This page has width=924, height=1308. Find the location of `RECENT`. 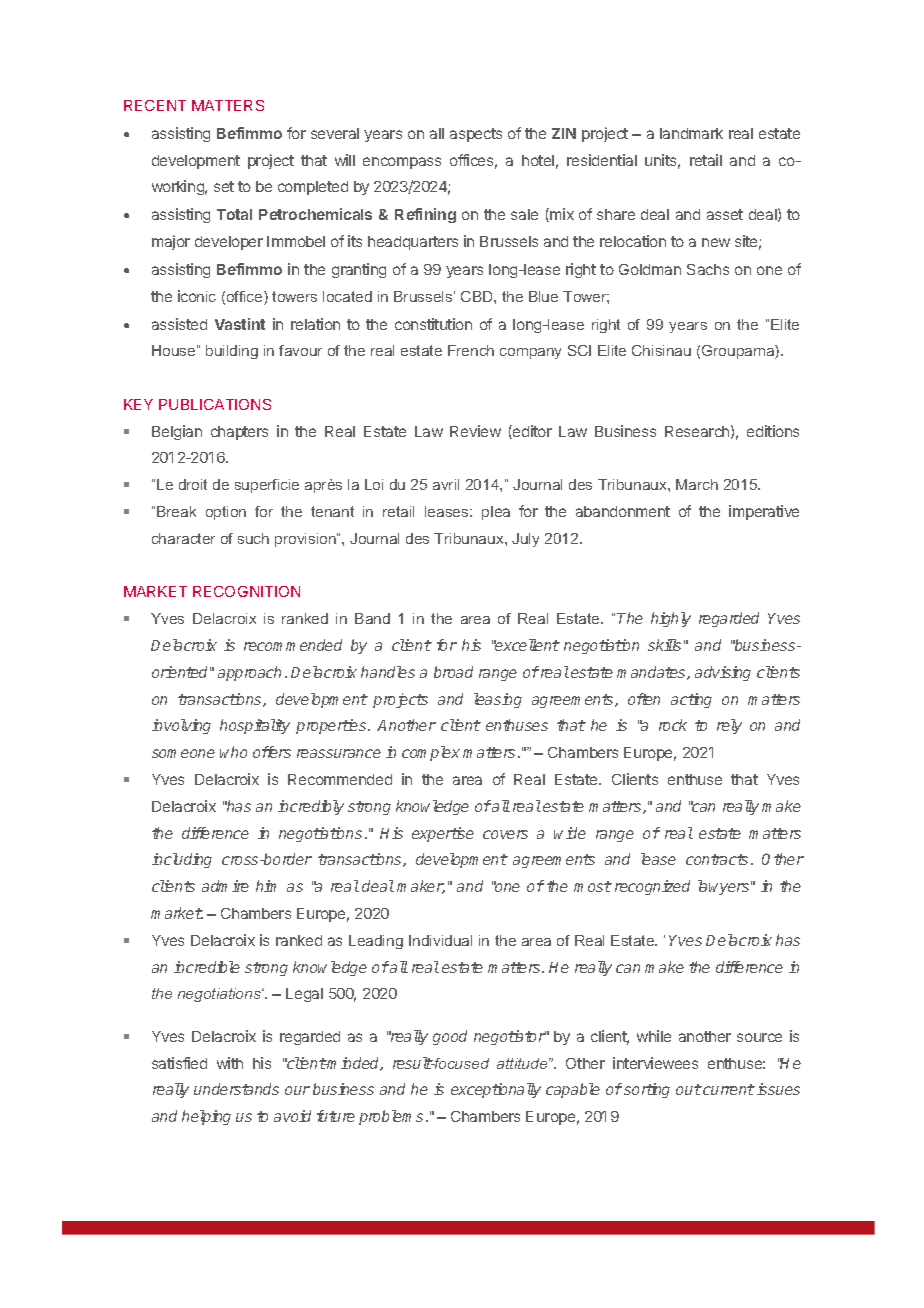

RECENT is located at coordinates (155, 105).
